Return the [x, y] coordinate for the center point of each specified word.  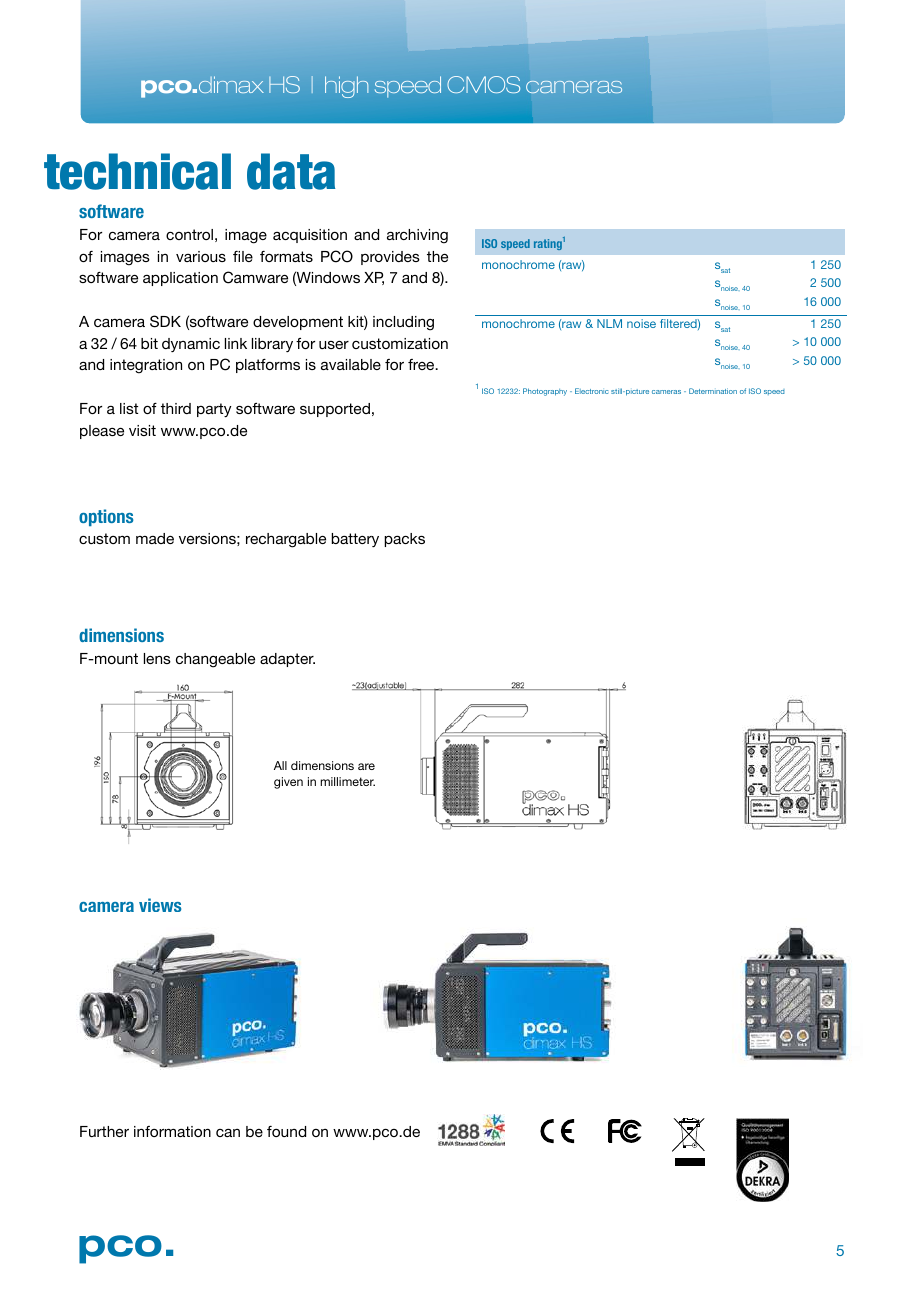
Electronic [591, 391]
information [172, 1131]
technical [137, 171]
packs [404, 540]
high [346, 87]
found [286, 1131]
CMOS [483, 84]
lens [157, 658]
